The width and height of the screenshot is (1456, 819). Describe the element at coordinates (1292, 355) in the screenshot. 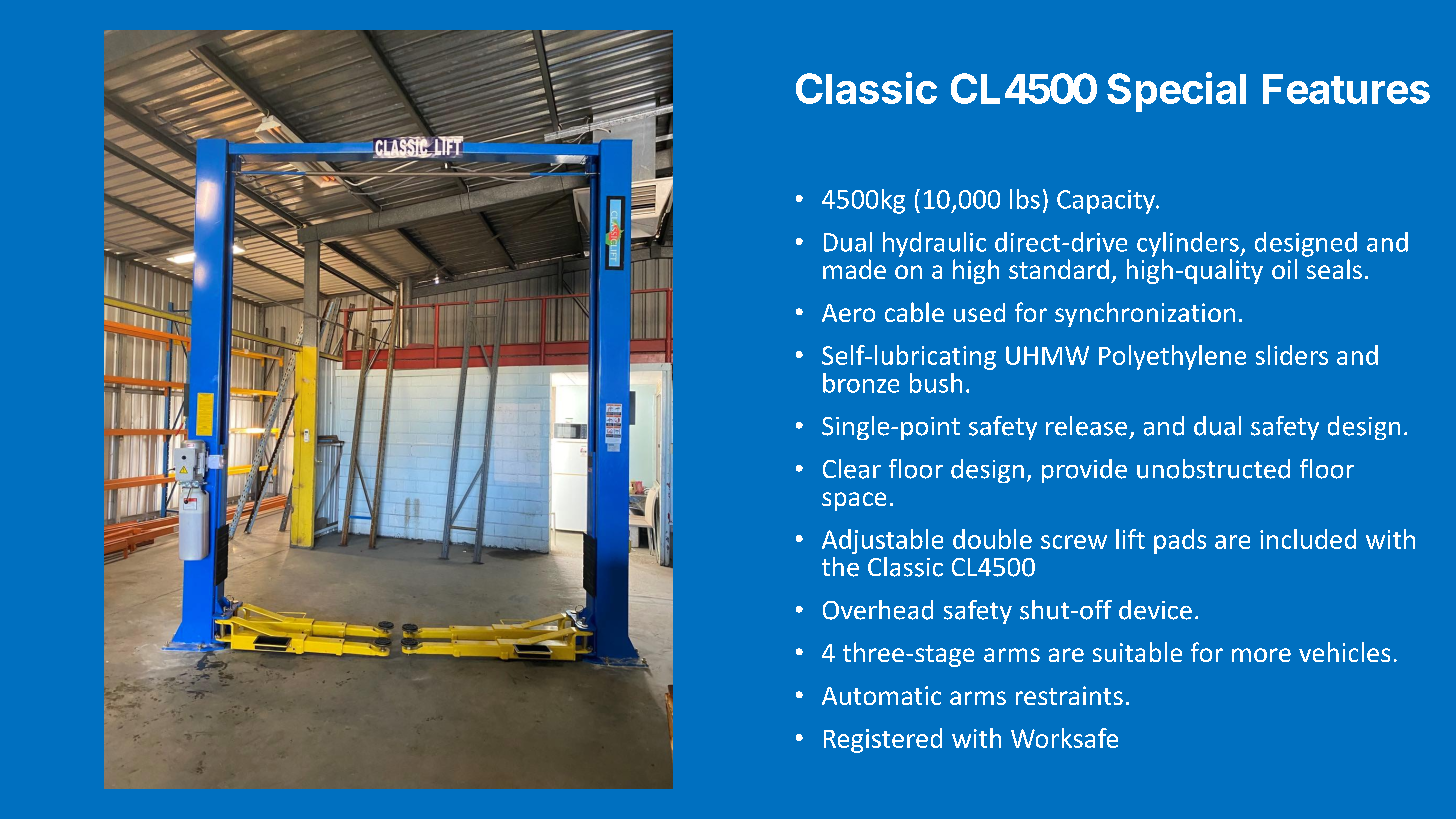

I see `sliders` at that location.
